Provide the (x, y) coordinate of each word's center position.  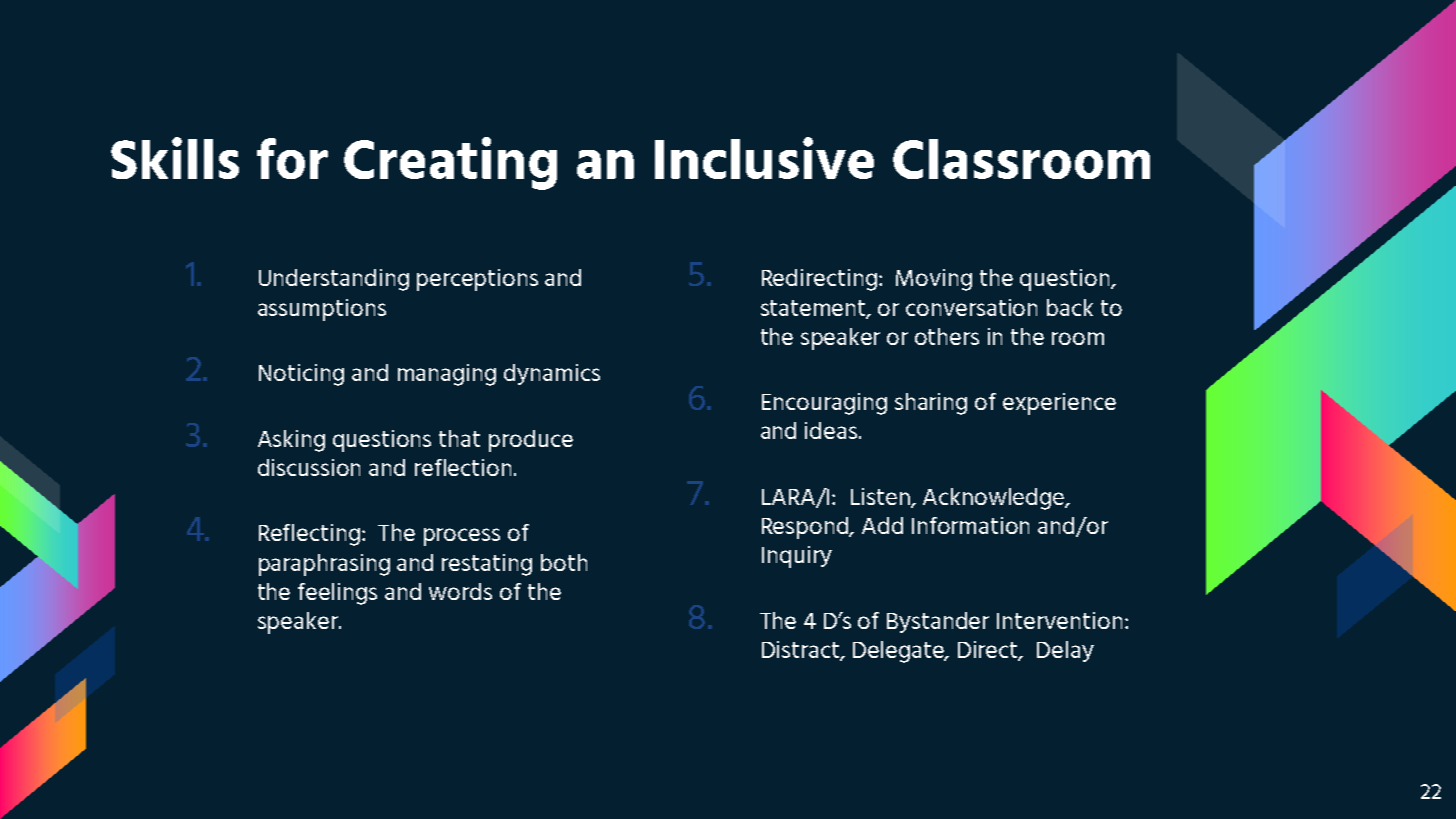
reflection (463, 467)
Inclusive (764, 158)
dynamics (552, 374)
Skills (175, 158)
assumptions (322, 310)
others (947, 336)
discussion (309, 467)
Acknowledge (995, 499)
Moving (934, 280)
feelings (337, 594)
